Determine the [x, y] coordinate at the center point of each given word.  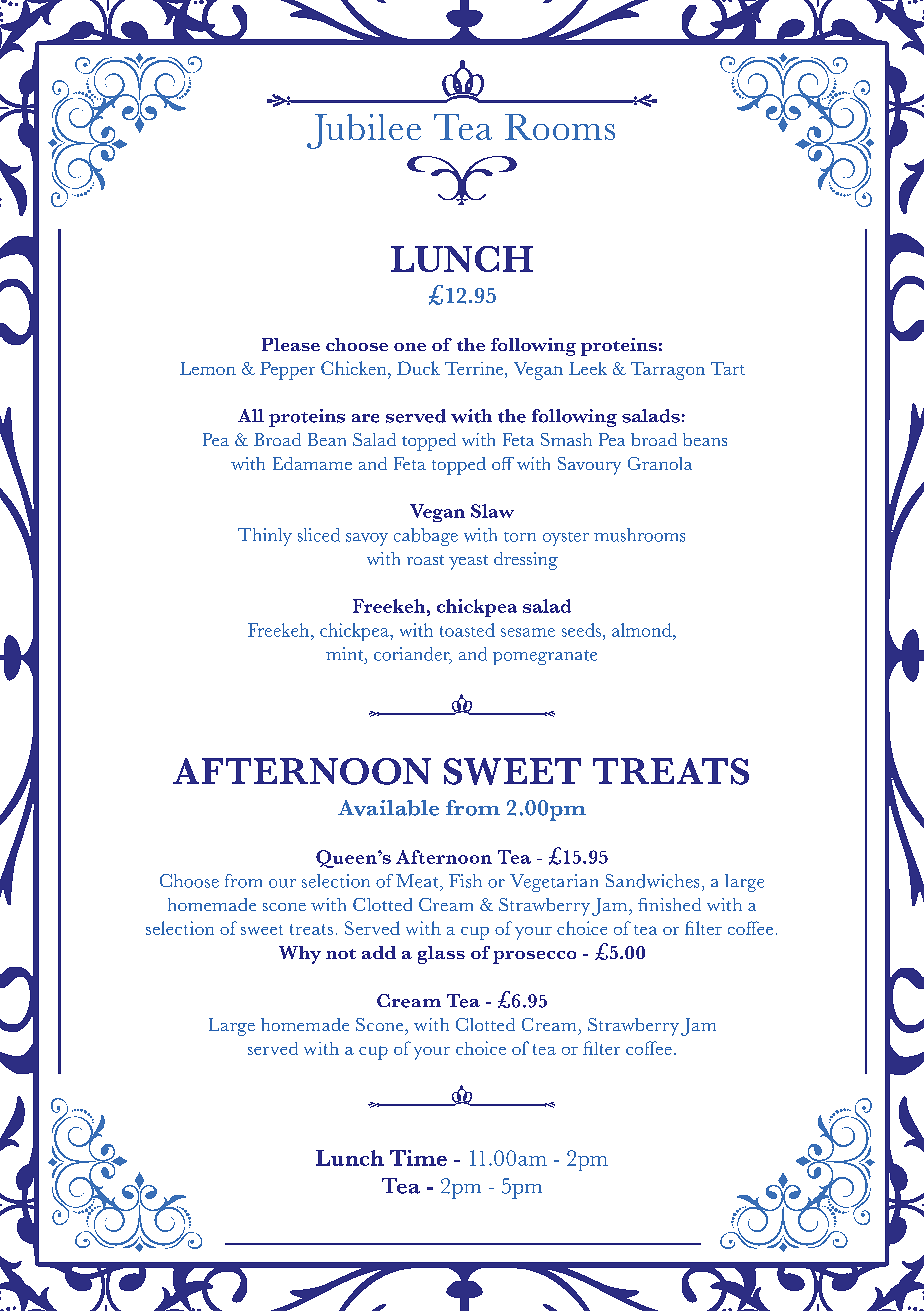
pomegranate [545, 657]
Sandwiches [652, 881]
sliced [319, 535]
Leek [588, 368]
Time [418, 1158]
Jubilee [364, 131]
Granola [660, 463]
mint [346, 654]
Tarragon [668, 371]
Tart [728, 368]
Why [300, 955]
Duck [418, 368]
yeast [468, 562]
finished [669, 904]
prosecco [534, 957]
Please [291, 344]
